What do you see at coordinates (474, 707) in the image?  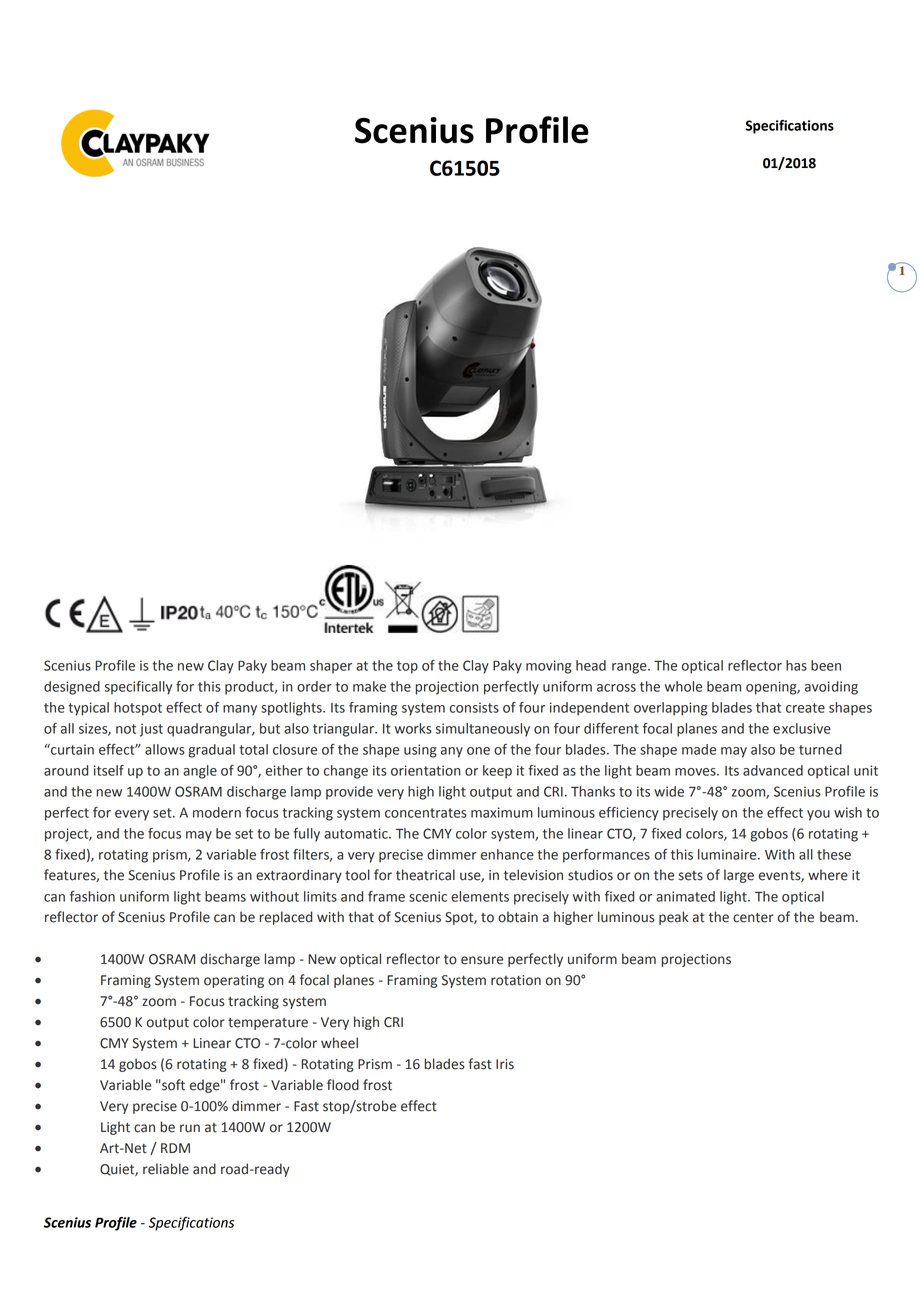 I see `consists` at bounding box center [474, 707].
